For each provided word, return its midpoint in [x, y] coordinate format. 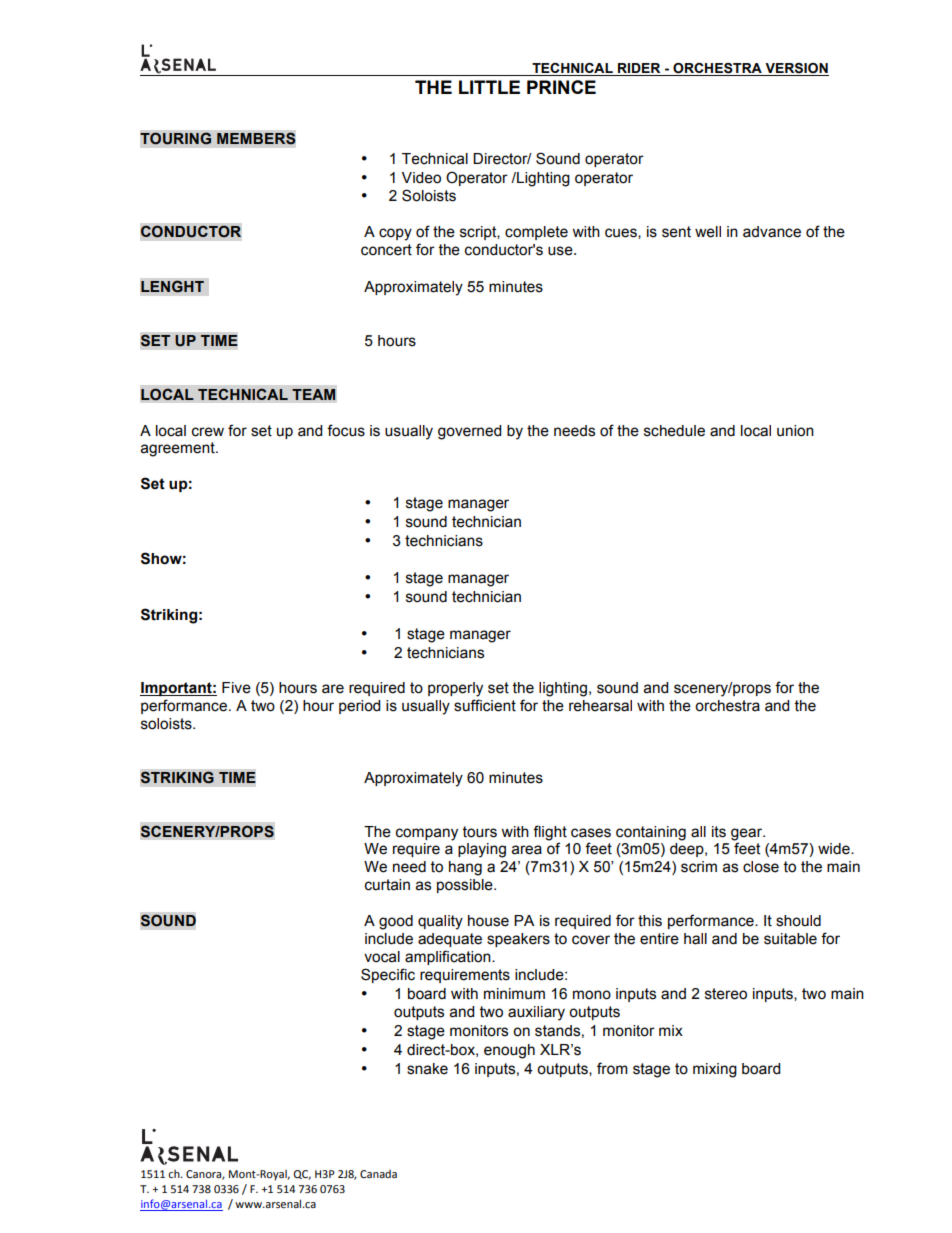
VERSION [796, 69]
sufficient [485, 705]
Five [236, 688]
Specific [388, 975]
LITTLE [489, 87]
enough [509, 1051]
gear [748, 834]
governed [469, 432]
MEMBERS [256, 138]
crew [208, 432]
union [795, 431]
